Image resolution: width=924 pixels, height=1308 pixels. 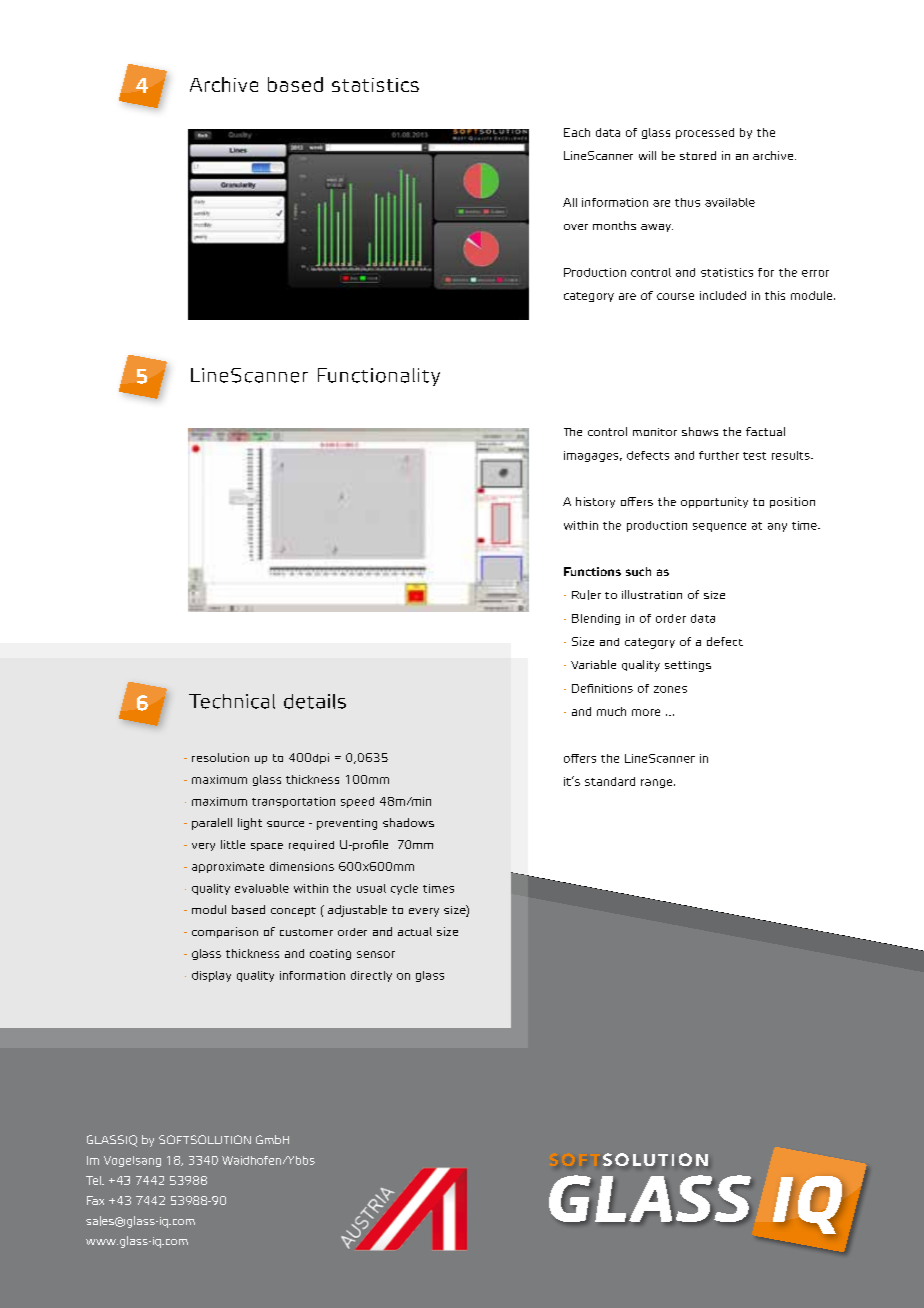 I want to click on stored, so click(x=698, y=155).
